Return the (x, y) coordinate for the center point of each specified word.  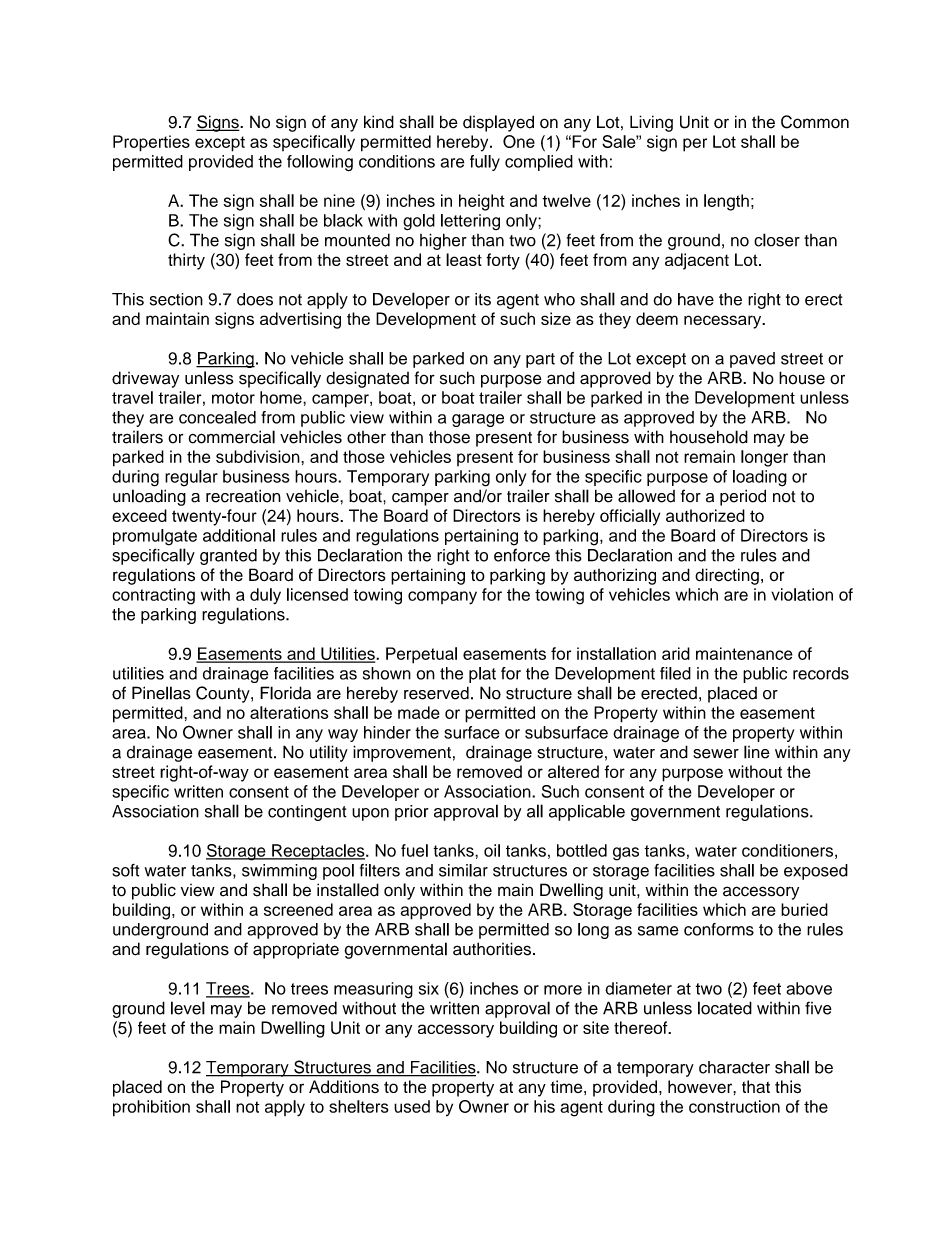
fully (485, 163)
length (726, 202)
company (442, 598)
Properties (151, 143)
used (412, 1106)
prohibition (151, 1108)
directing (727, 576)
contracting (153, 596)
